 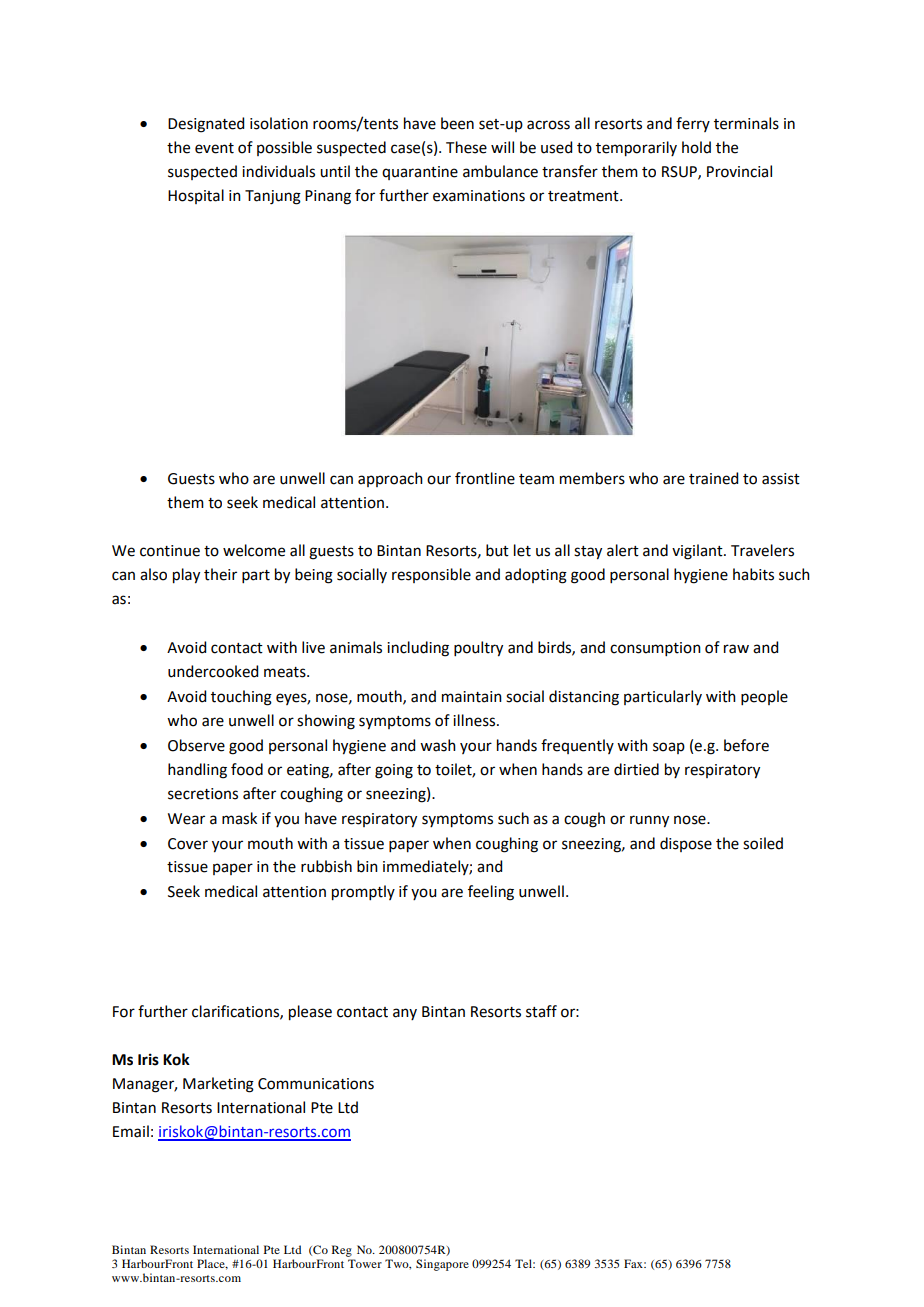 I want to click on maintain, so click(x=472, y=697).
